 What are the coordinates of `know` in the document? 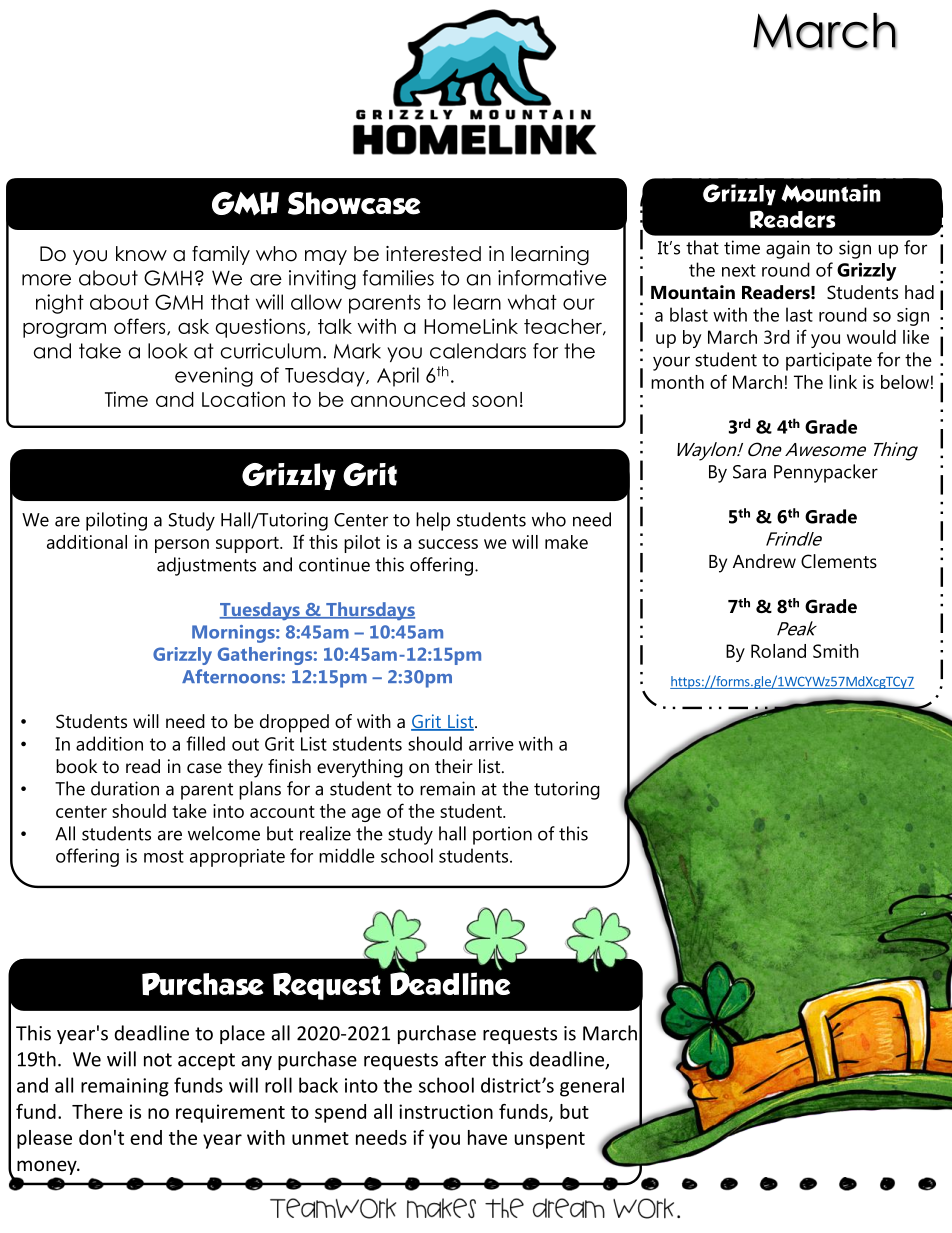 It's located at (141, 254).
